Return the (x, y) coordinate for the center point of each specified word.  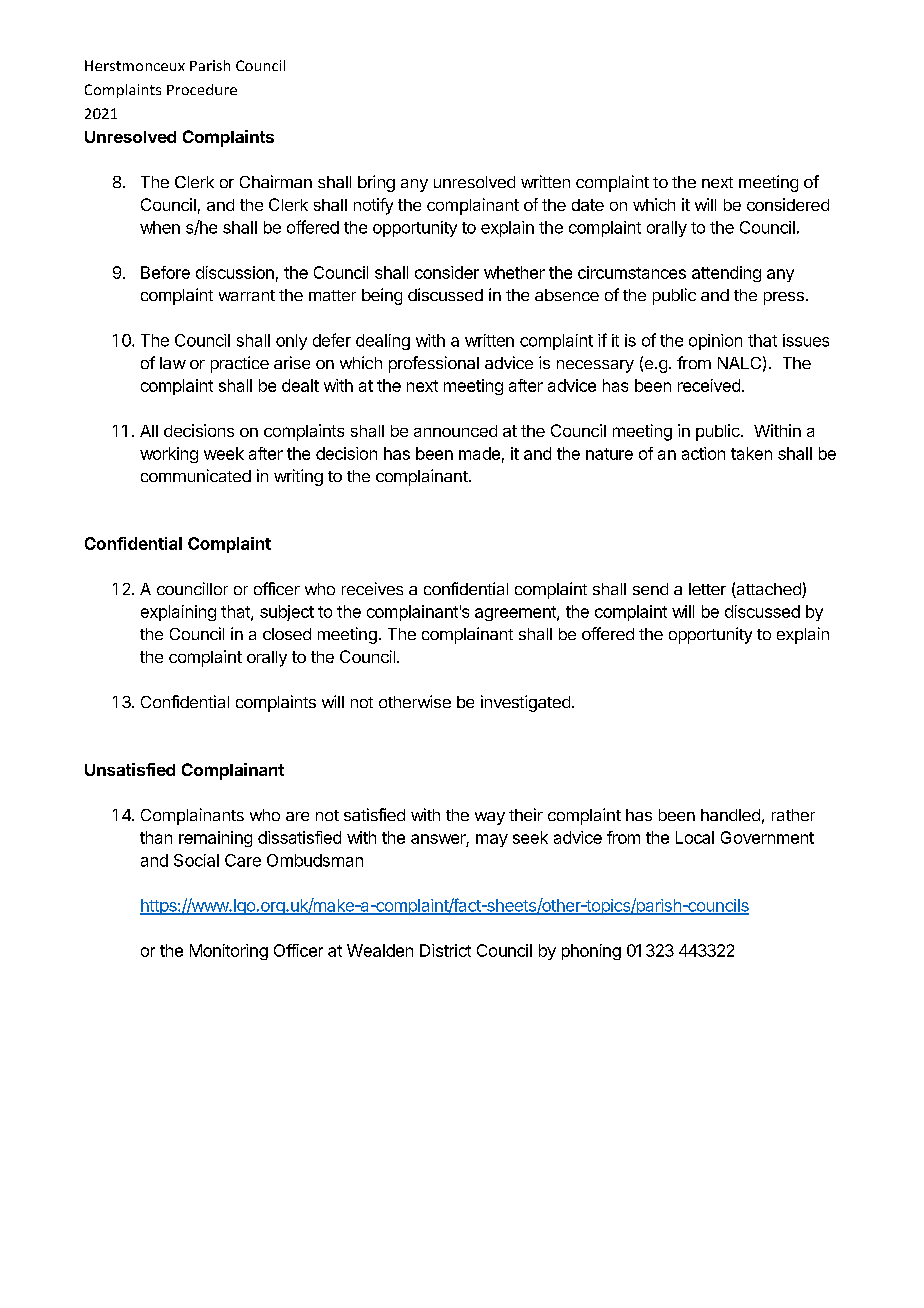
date (588, 205)
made (479, 453)
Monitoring (229, 952)
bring (376, 183)
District (445, 950)
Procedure (202, 89)
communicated (196, 475)
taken (751, 453)
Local (695, 837)
